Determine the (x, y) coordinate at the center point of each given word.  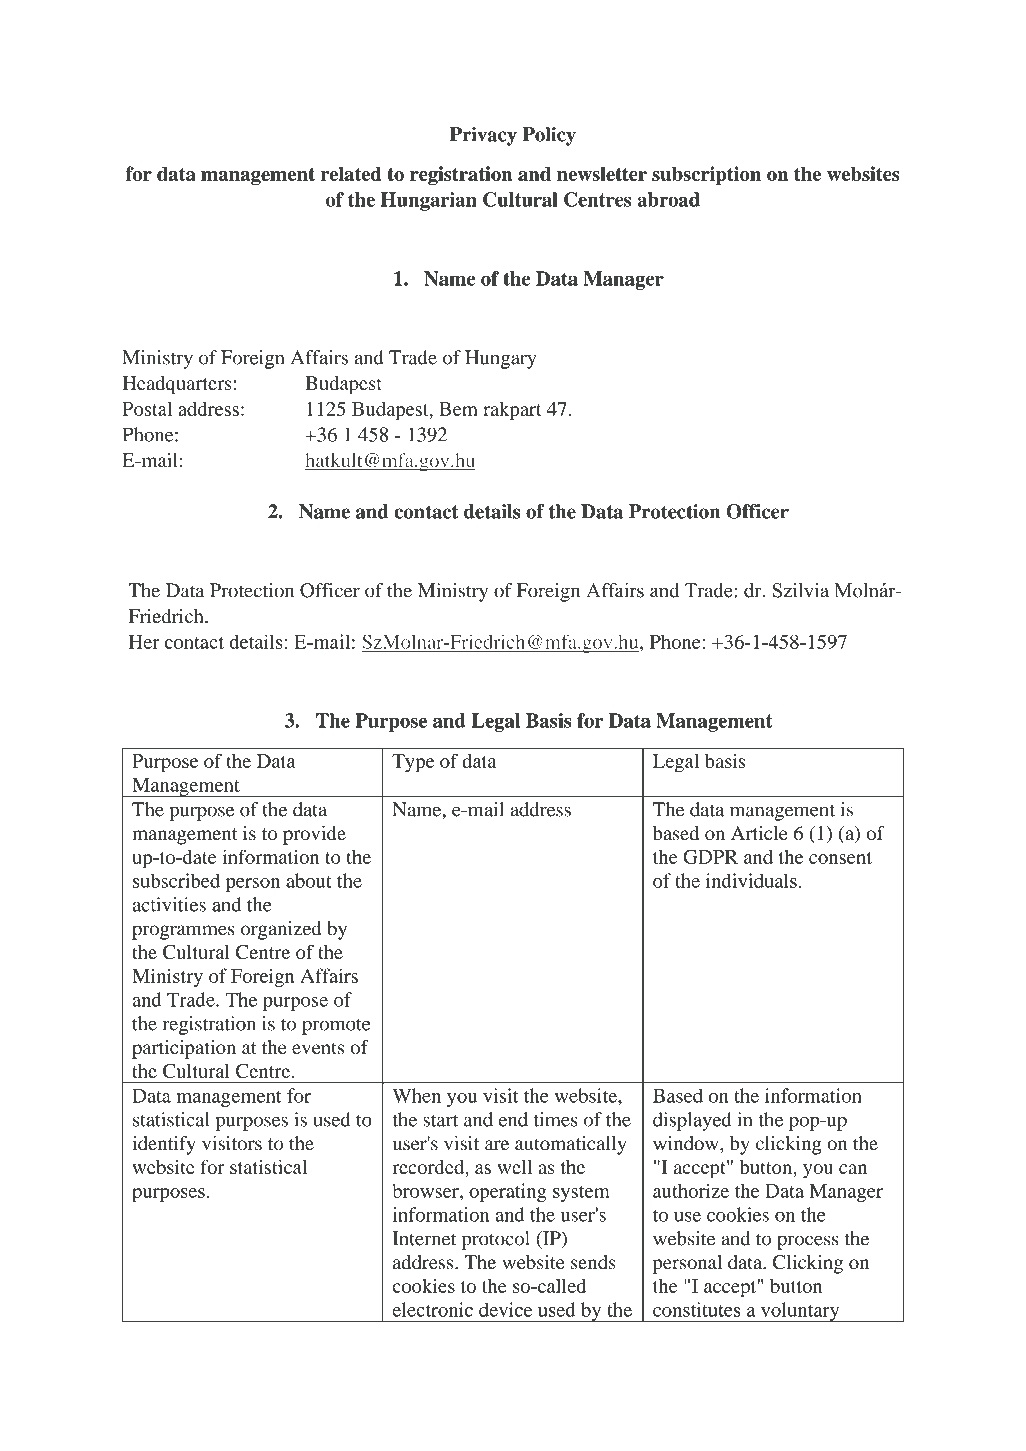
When (417, 1095)
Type (413, 763)
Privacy (483, 136)
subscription (706, 175)
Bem (458, 409)
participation (184, 1049)
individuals (751, 880)
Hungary (501, 359)
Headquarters (177, 385)
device (505, 1309)
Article (759, 833)
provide (314, 835)
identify (164, 1145)
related (351, 173)
